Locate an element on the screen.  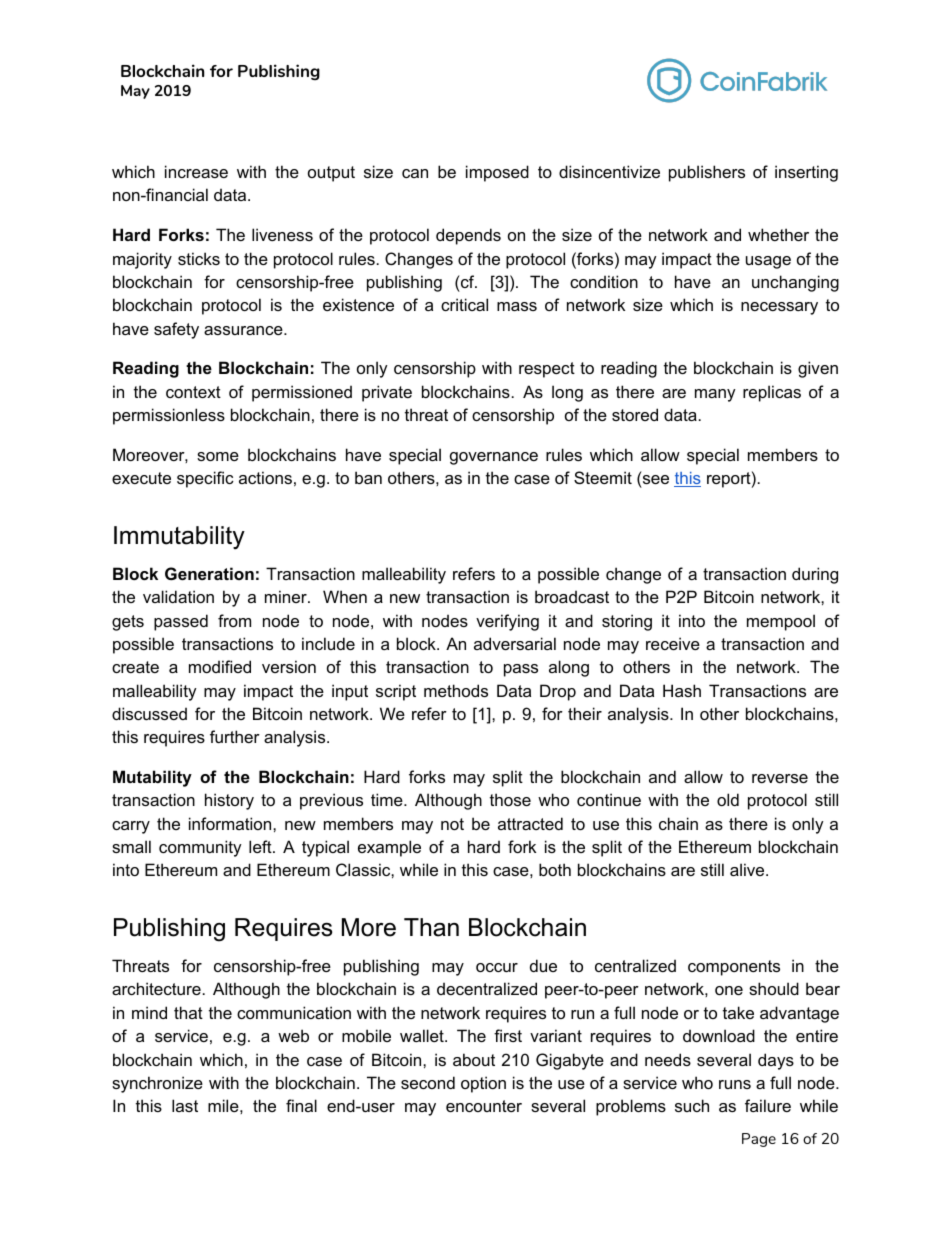
alive is located at coordinates (748, 869).
